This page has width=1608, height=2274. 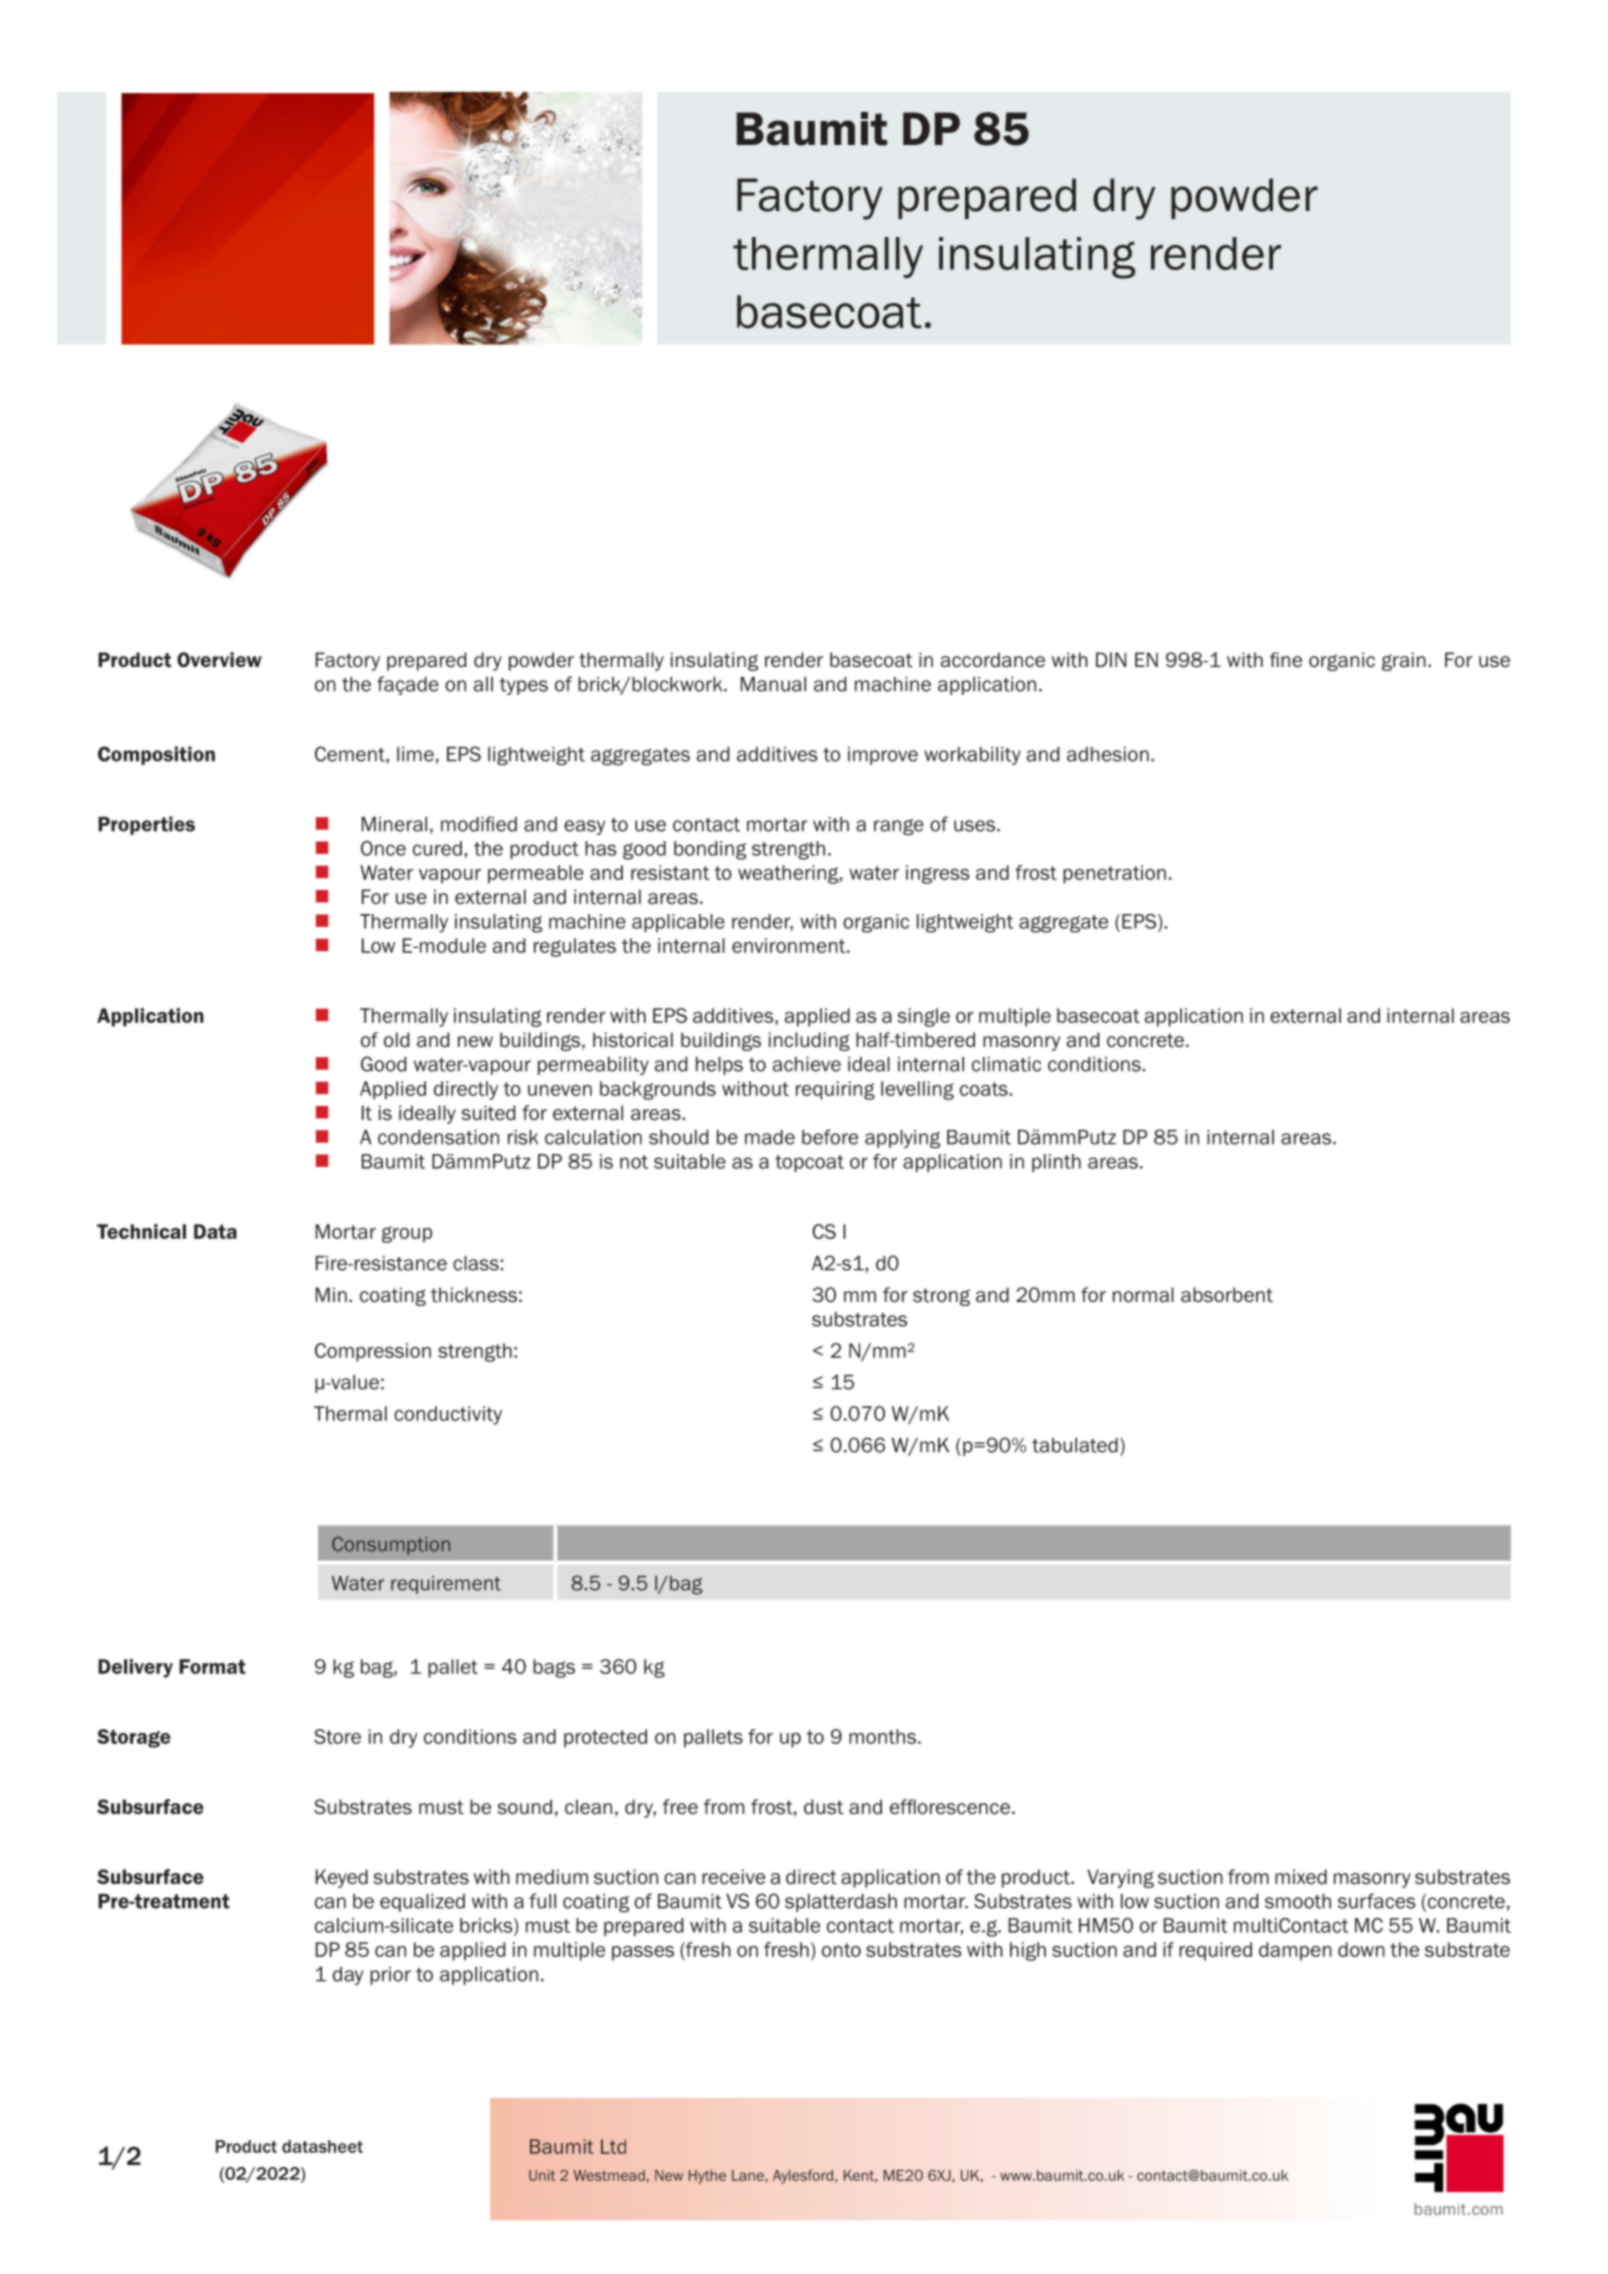 What do you see at coordinates (1215, 1951) in the page?
I see `required` at bounding box center [1215, 1951].
